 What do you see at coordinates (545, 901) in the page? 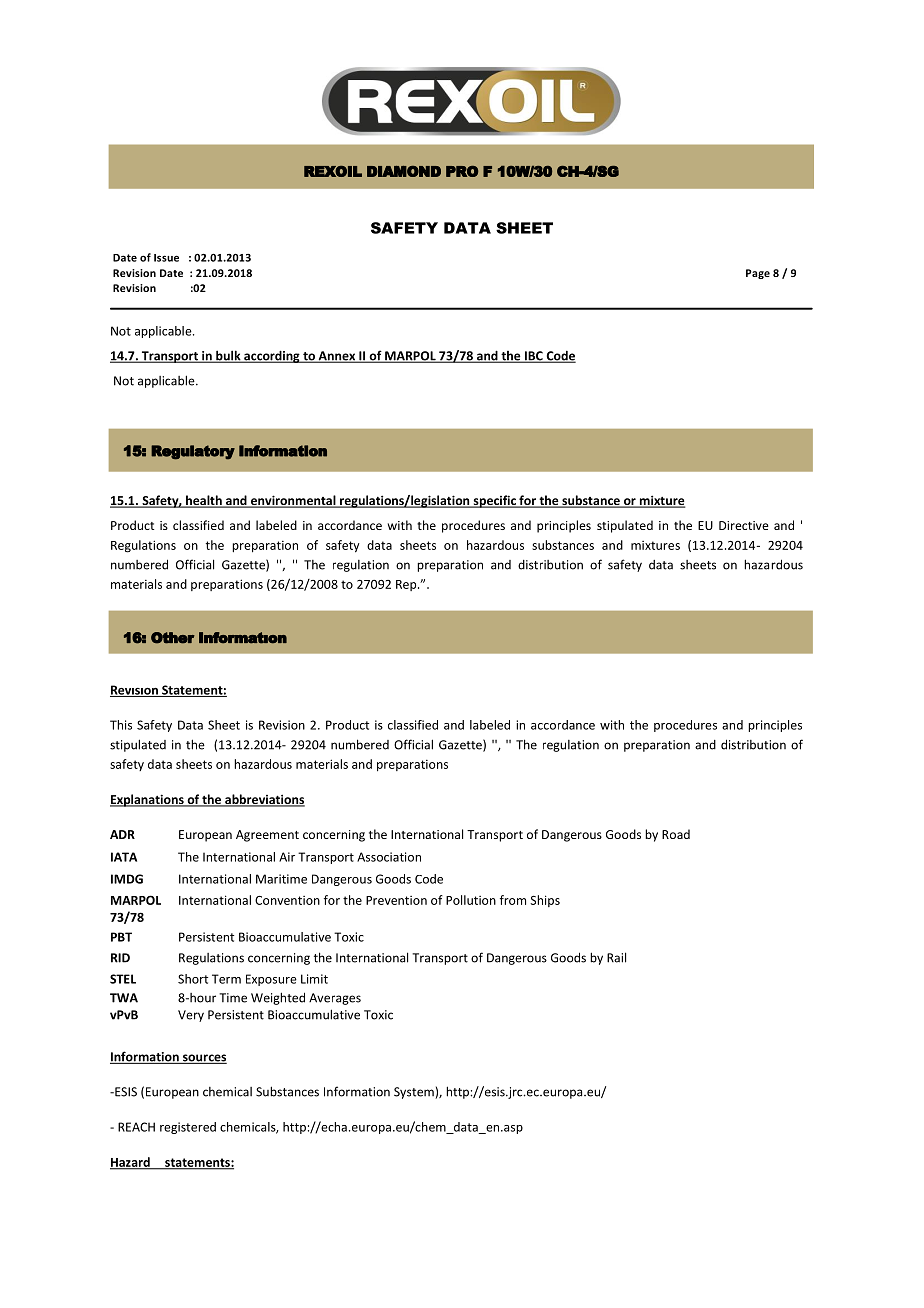
I see `Ships` at bounding box center [545, 901].
